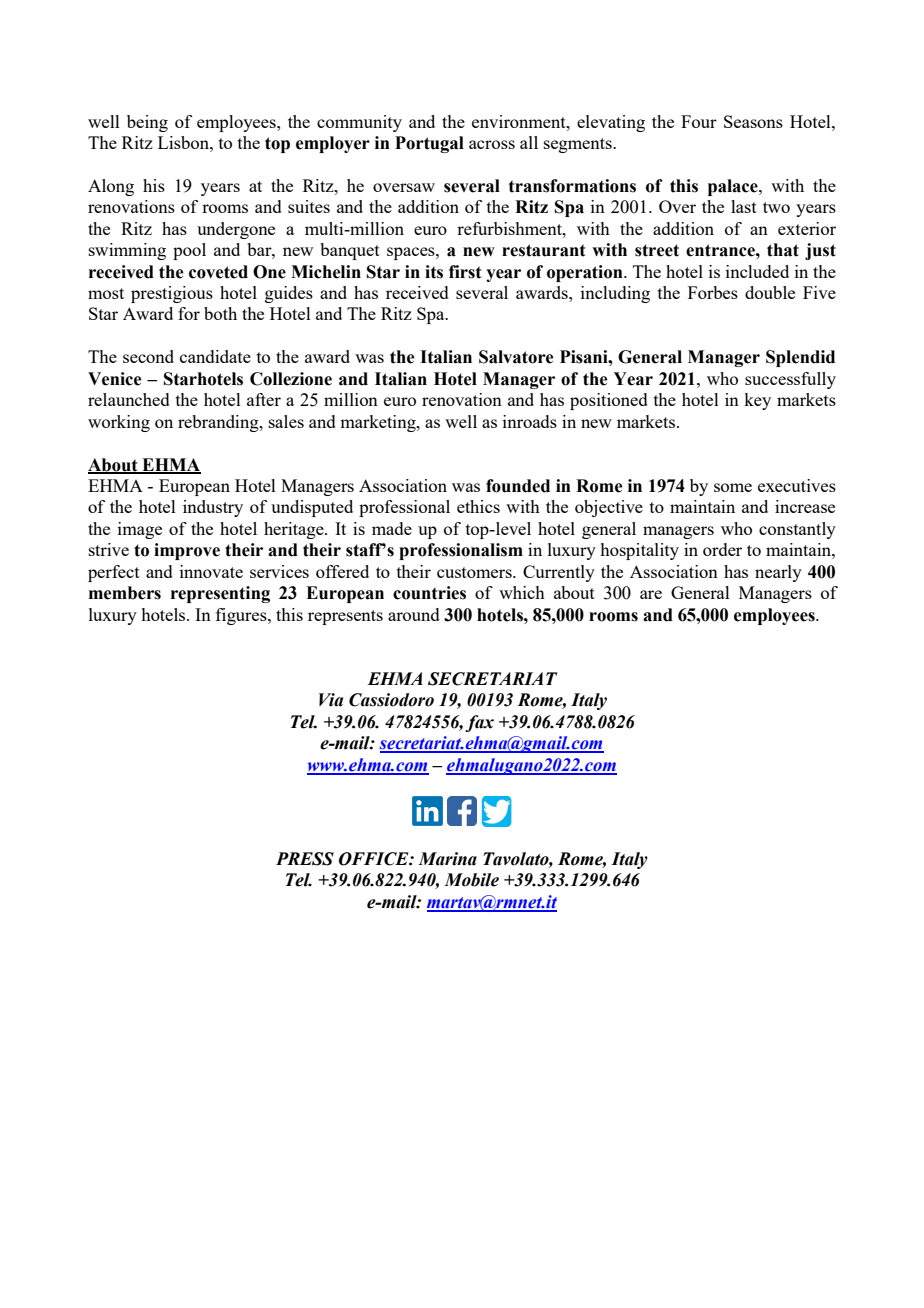 The image size is (924, 1308). Describe the element at coordinates (220, 313) in the screenshot. I see `both` at that location.
